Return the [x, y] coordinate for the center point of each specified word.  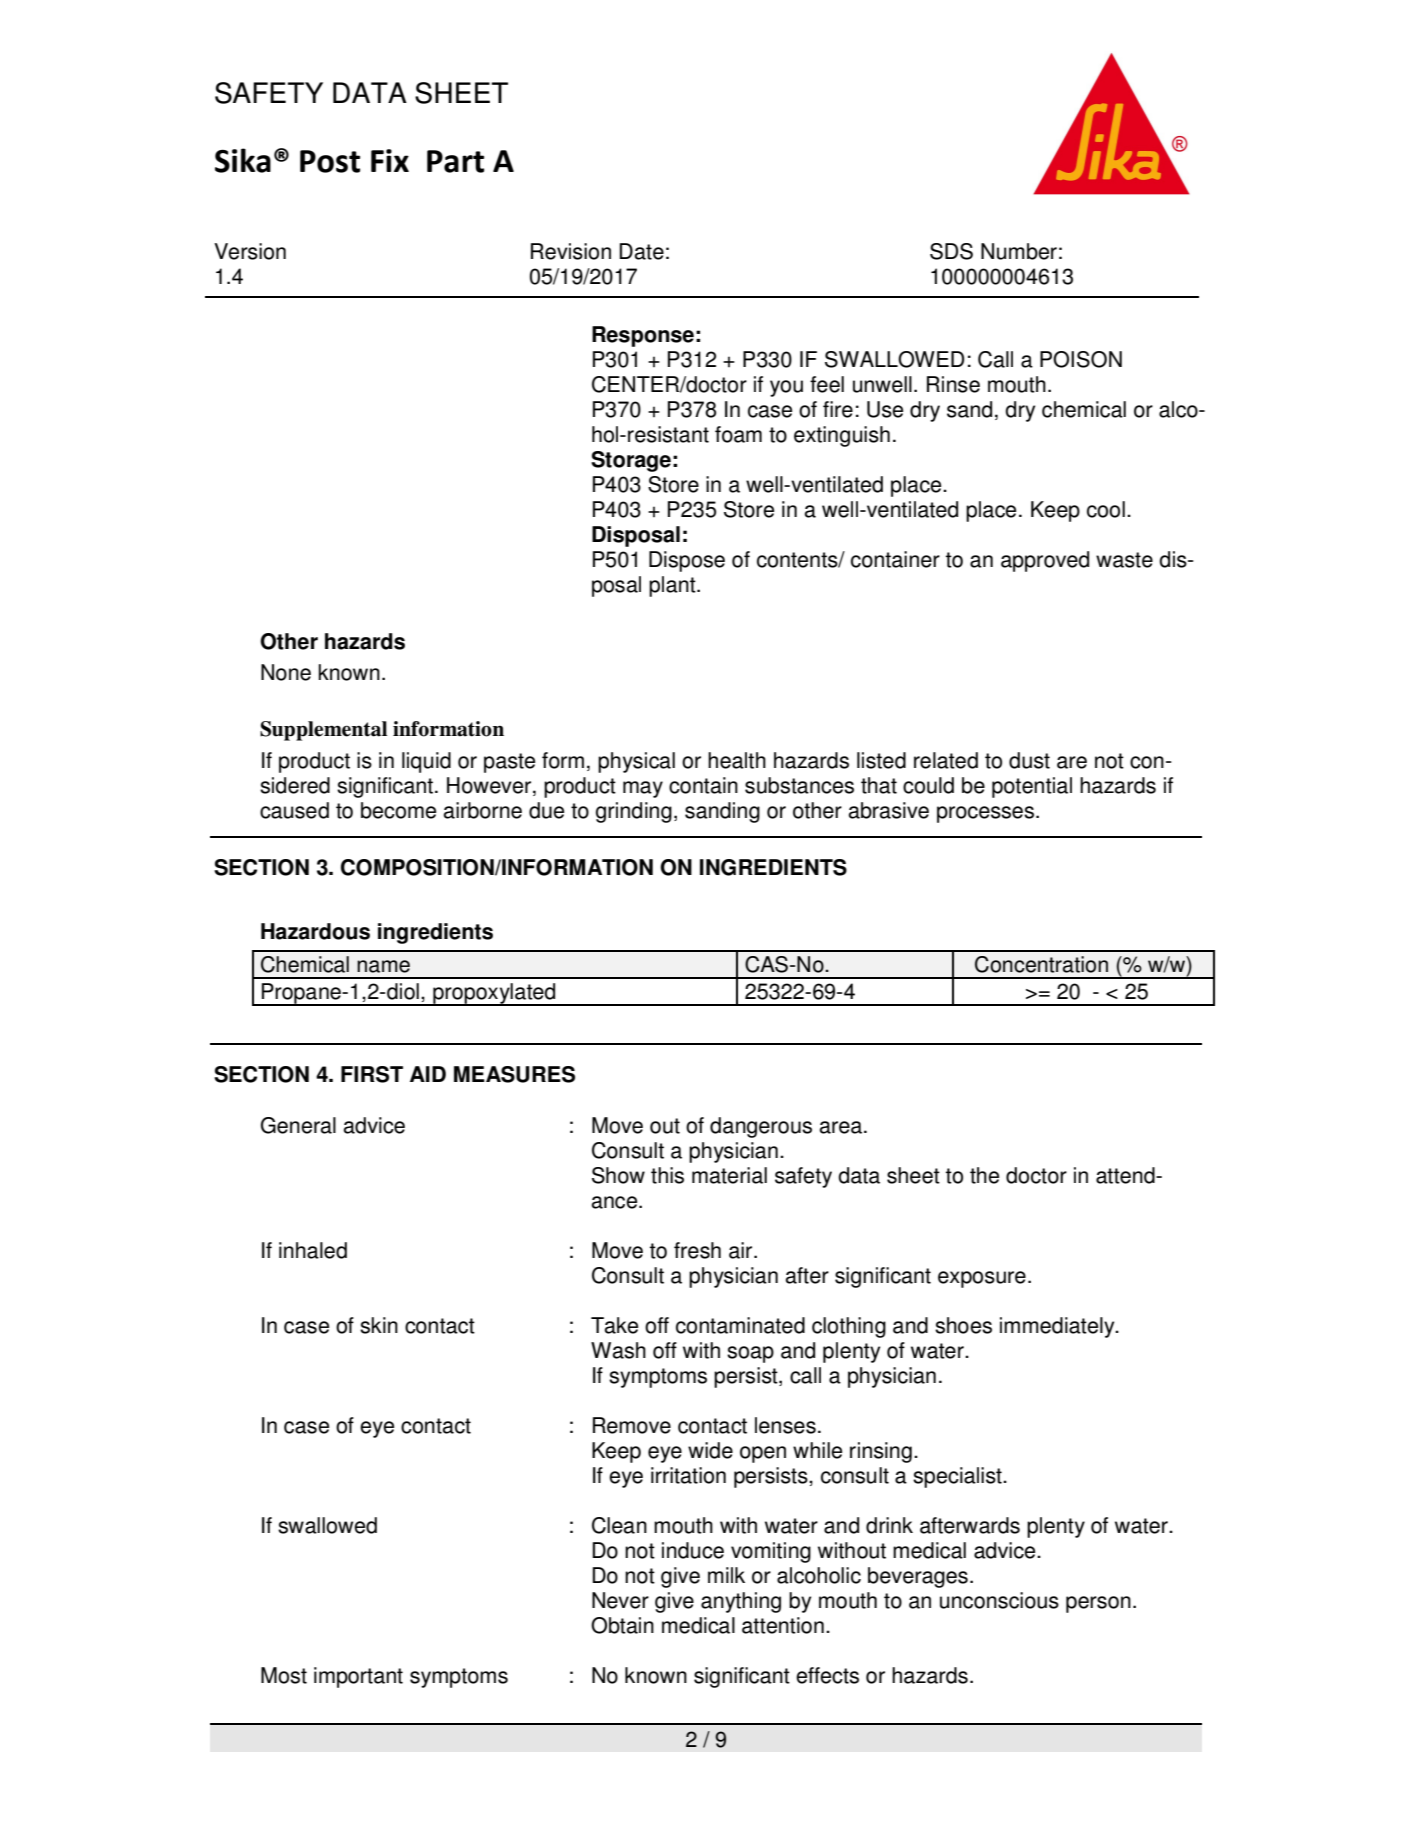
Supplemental [323, 731]
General [298, 1125]
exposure [982, 1279]
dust [1029, 760]
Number [1019, 251]
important [358, 1677]
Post [330, 161]
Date [641, 251]
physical [636, 762]
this [667, 1175]
